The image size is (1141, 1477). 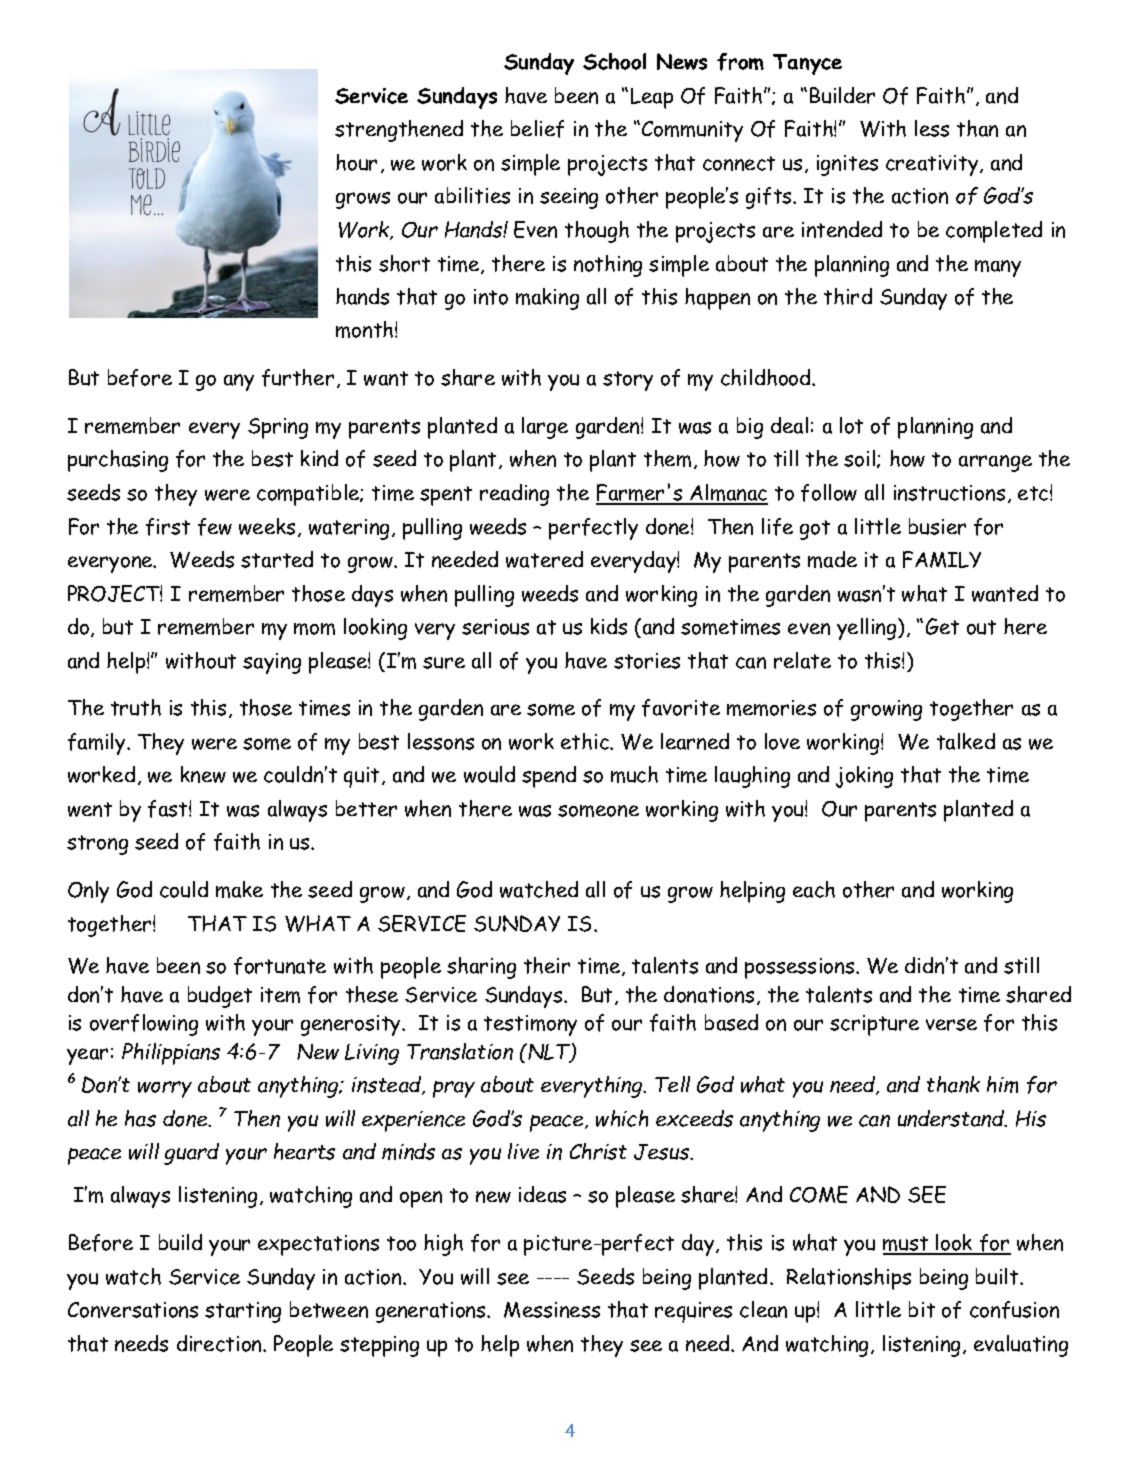 I want to click on hour, so click(x=356, y=162).
